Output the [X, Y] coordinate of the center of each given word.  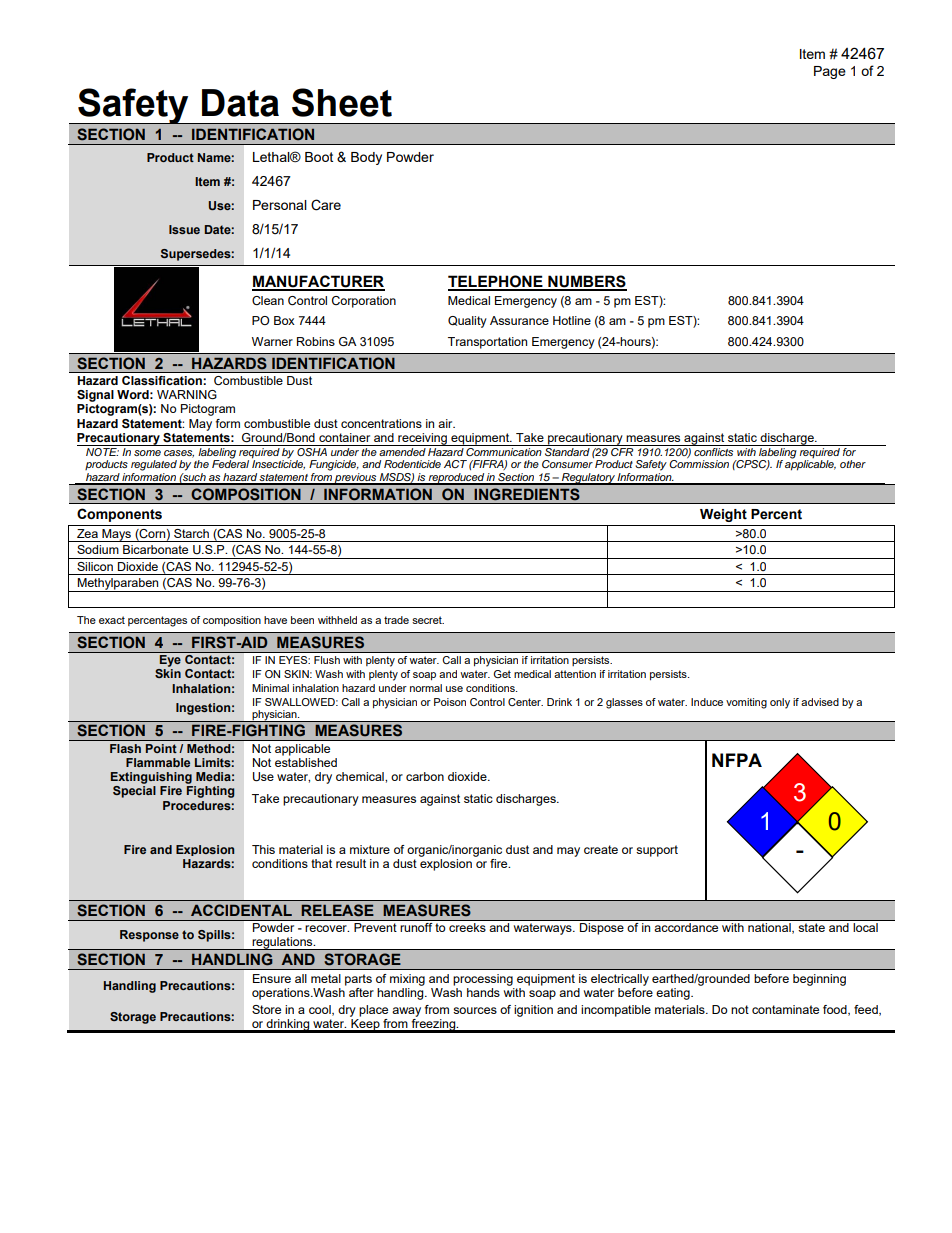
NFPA [737, 760]
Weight [723, 515]
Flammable [158, 762]
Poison [450, 702]
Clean [268, 300]
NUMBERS [586, 282]
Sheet [342, 102]
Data [240, 103]
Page [830, 72]
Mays [116, 535]
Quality [467, 322]
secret [428, 620]
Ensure [272, 978]
